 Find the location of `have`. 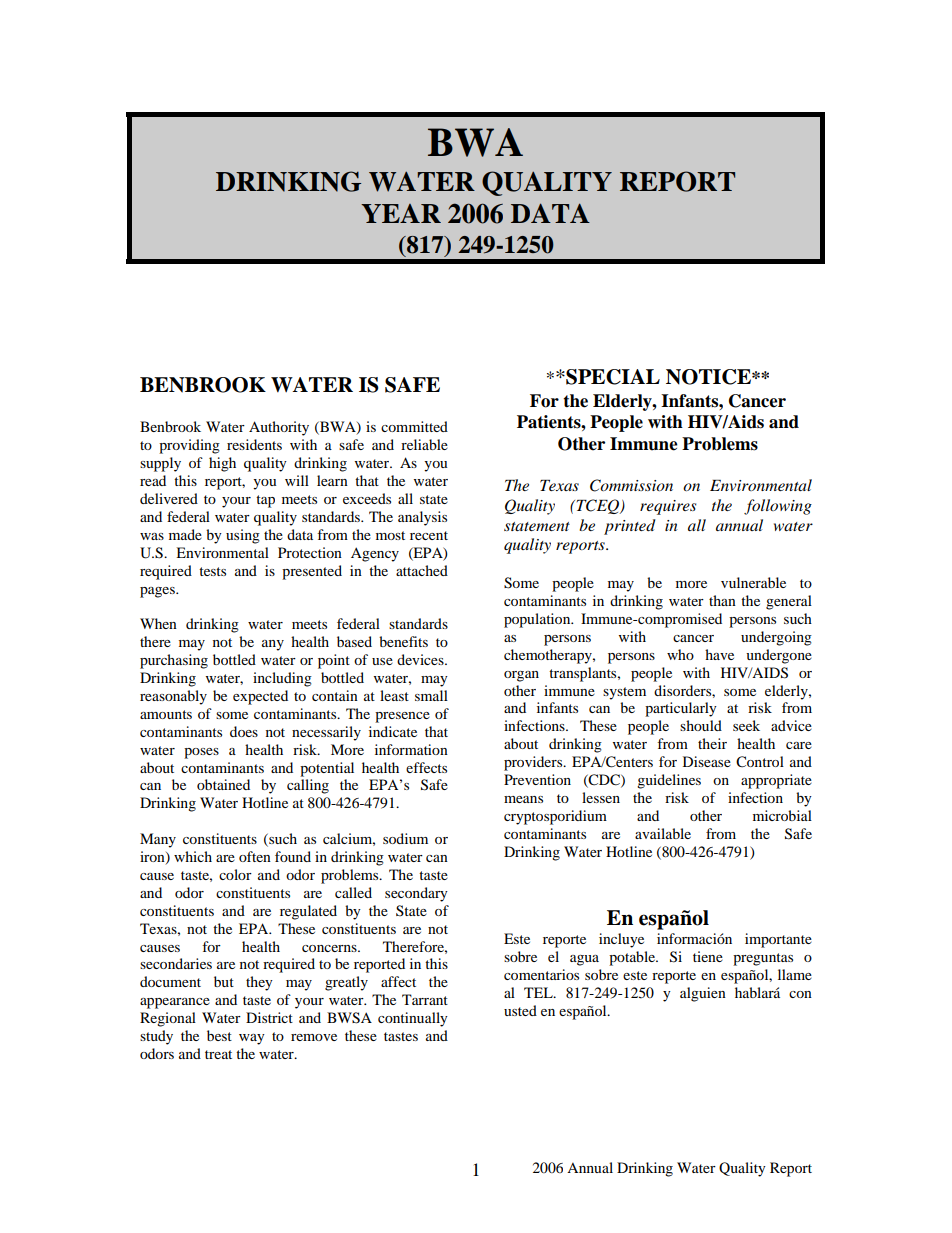

have is located at coordinates (719, 654).
